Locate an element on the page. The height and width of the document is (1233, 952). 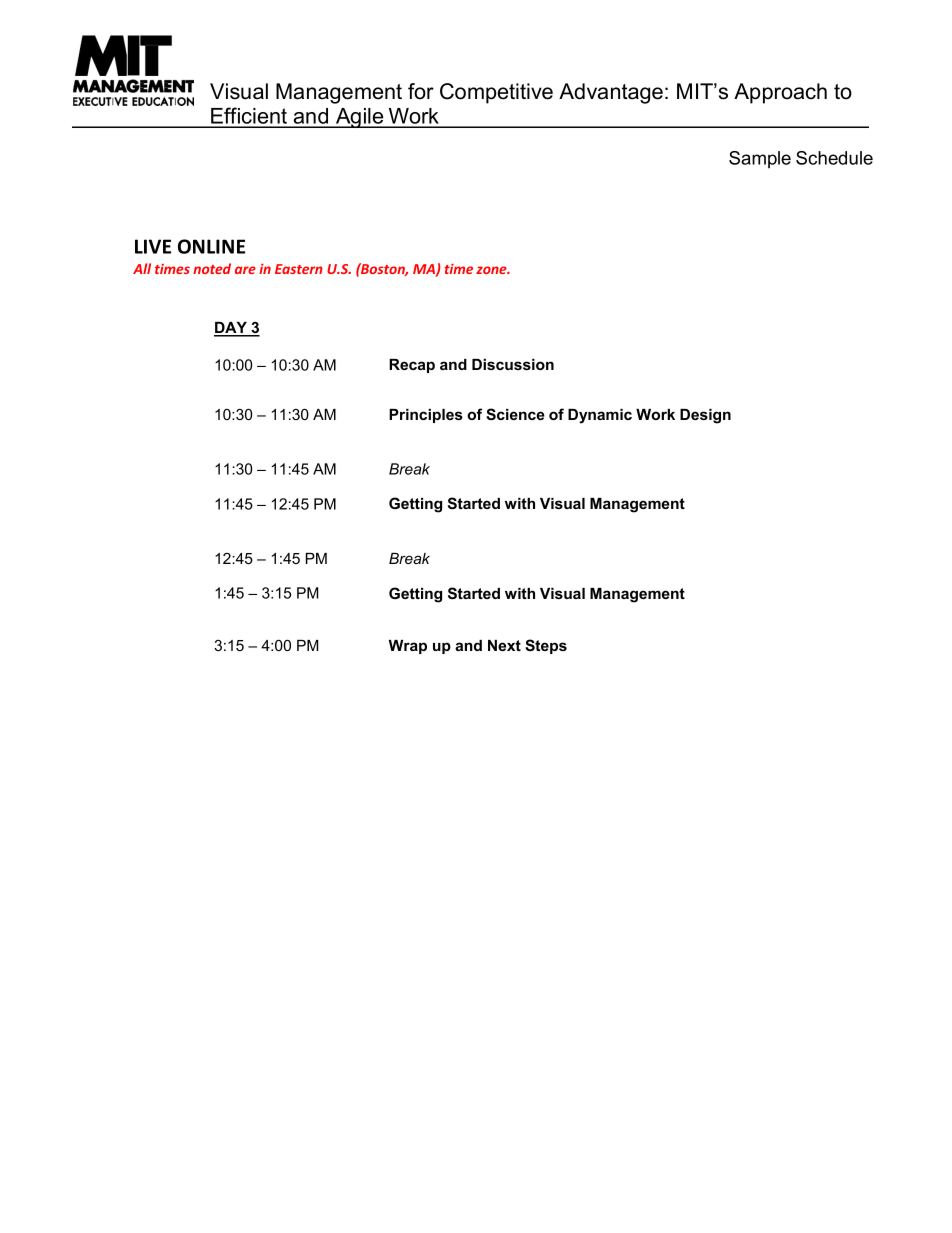
DAY is located at coordinates (231, 329).
